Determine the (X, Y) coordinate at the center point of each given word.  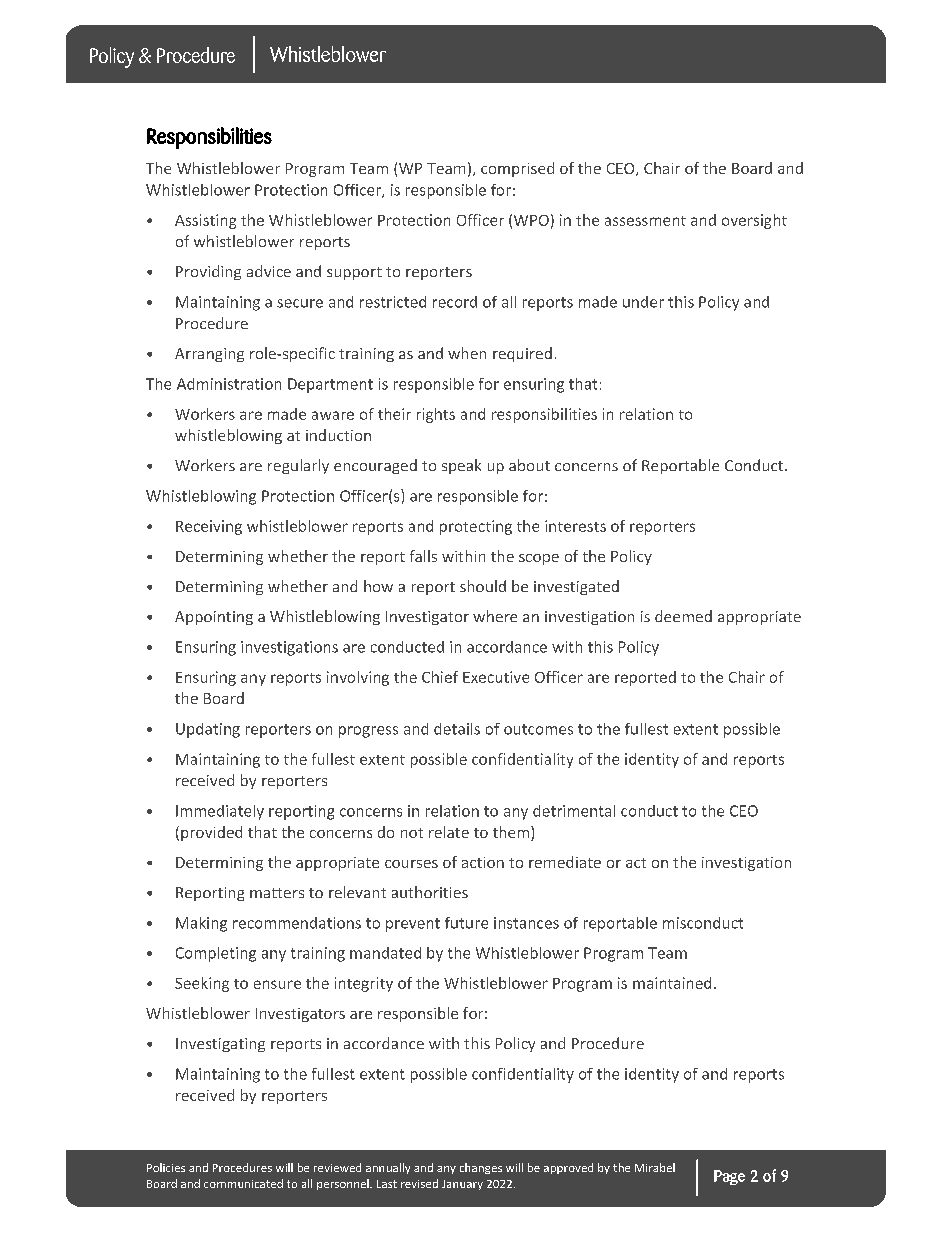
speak (461, 466)
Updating (208, 730)
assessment (645, 221)
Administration (229, 384)
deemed (683, 616)
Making (201, 924)
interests (575, 526)
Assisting (205, 221)
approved (568, 1168)
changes (481, 1168)
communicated (243, 1183)
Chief (440, 677)
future (466, 923)
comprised (517, 169)
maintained (672, 983)
